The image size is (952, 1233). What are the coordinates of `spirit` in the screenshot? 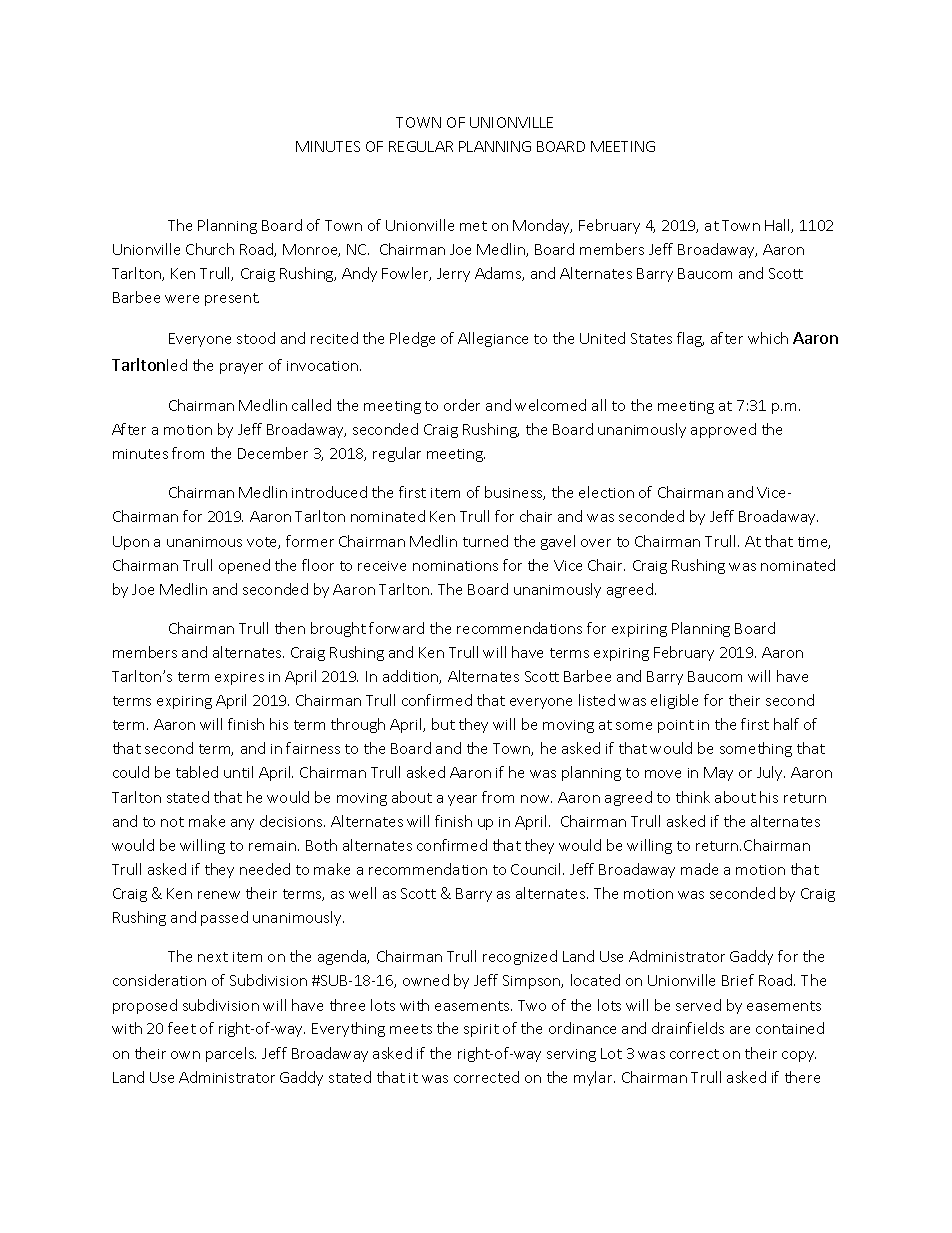 It's located at (481, 1030).
